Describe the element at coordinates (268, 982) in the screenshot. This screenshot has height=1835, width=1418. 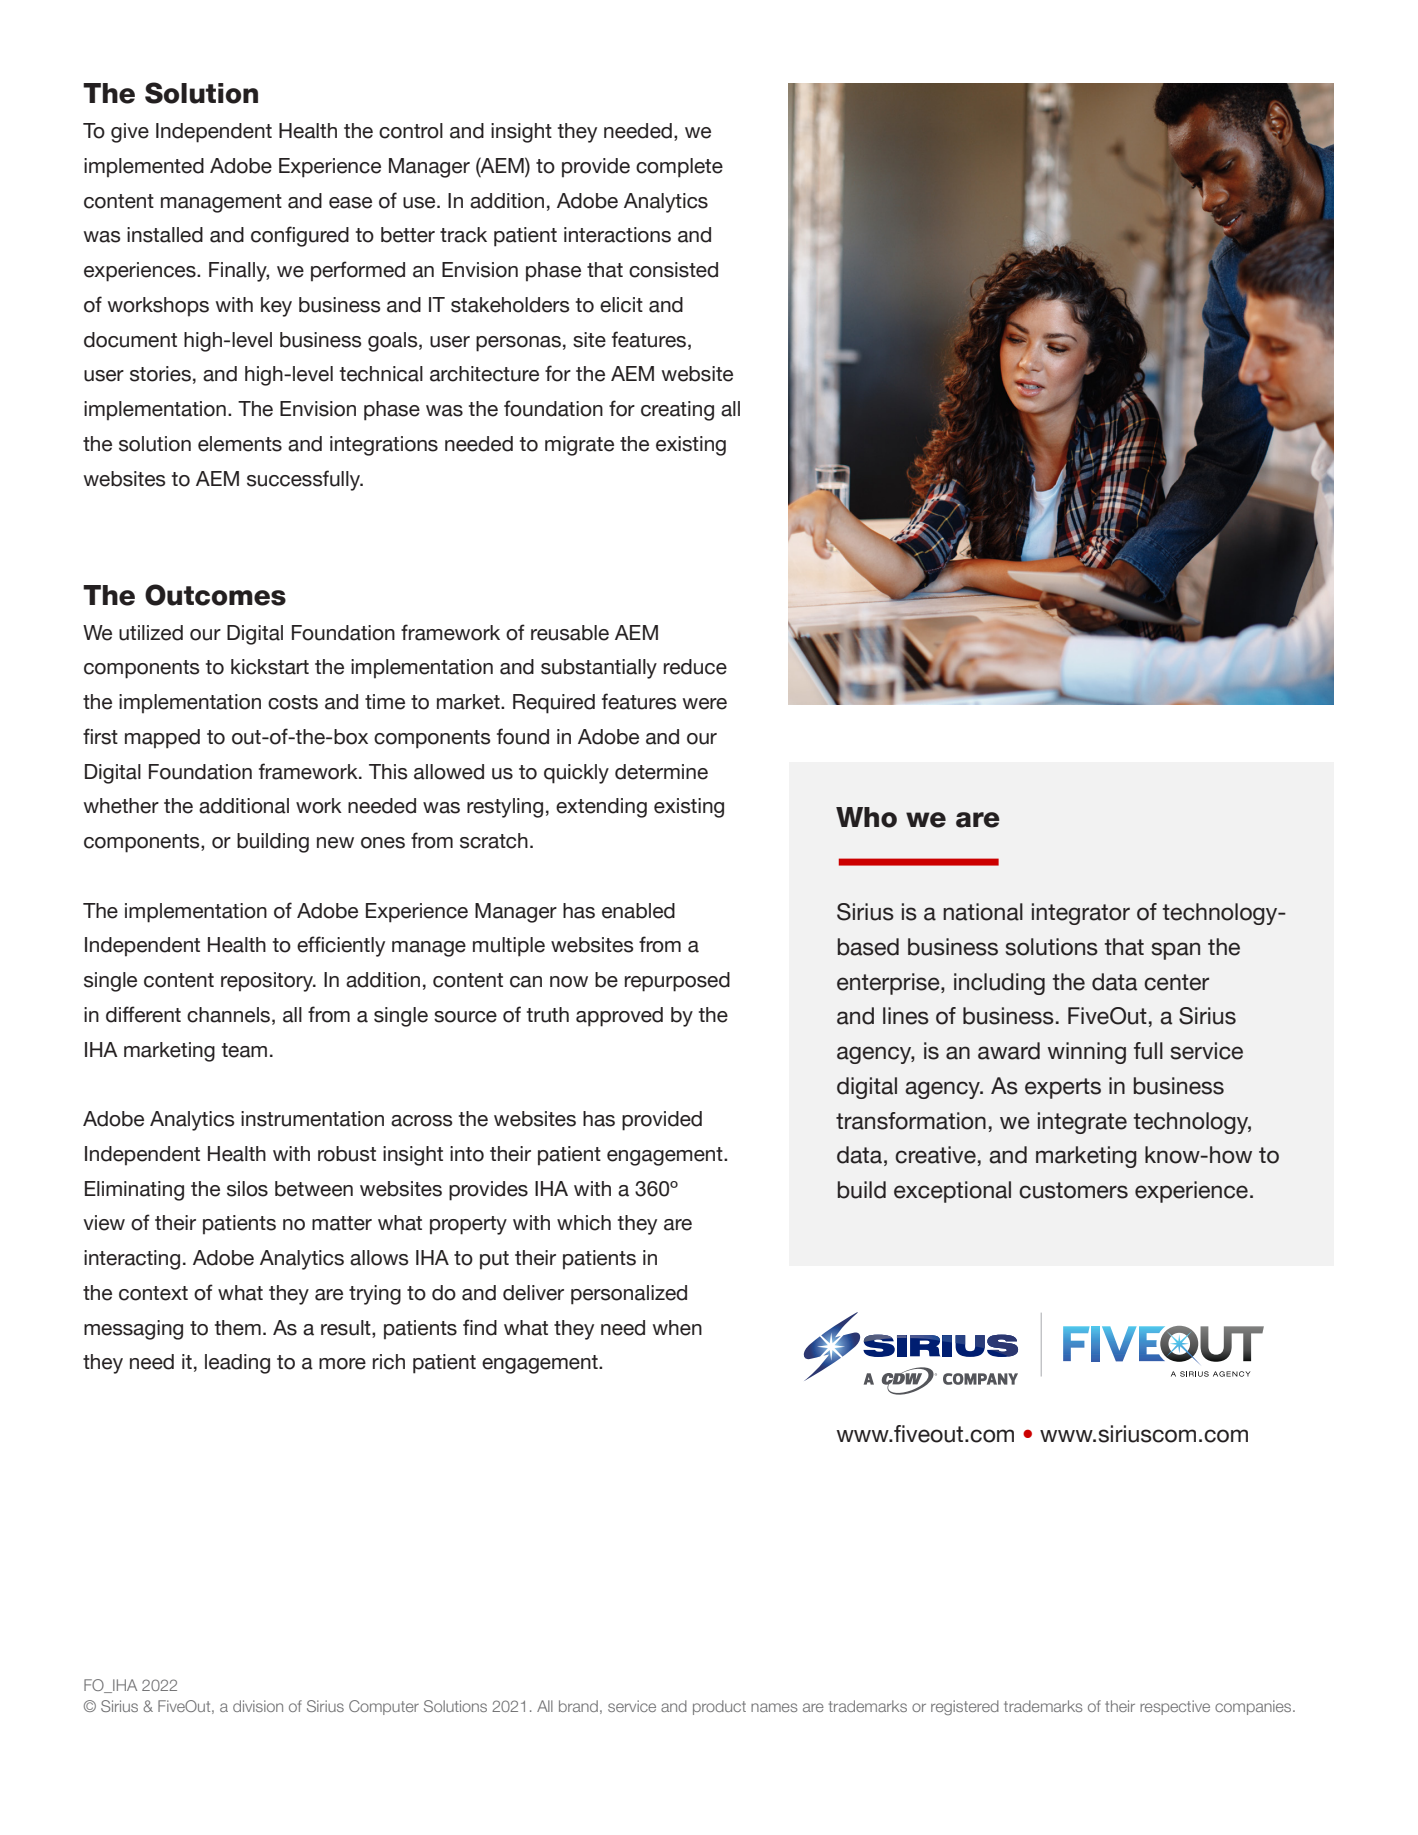
I see `repository` at that location.
